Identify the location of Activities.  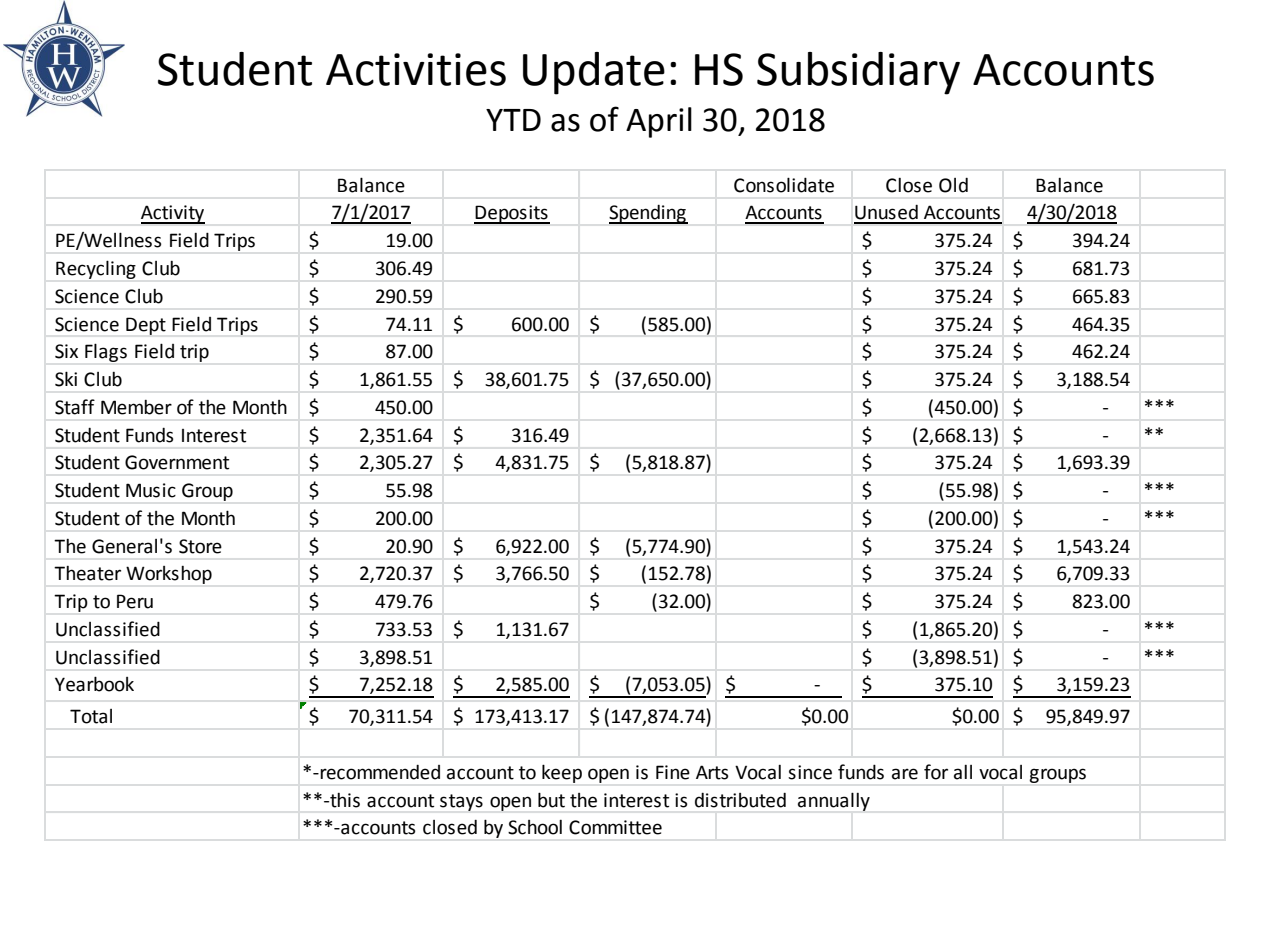
(416, 69).
